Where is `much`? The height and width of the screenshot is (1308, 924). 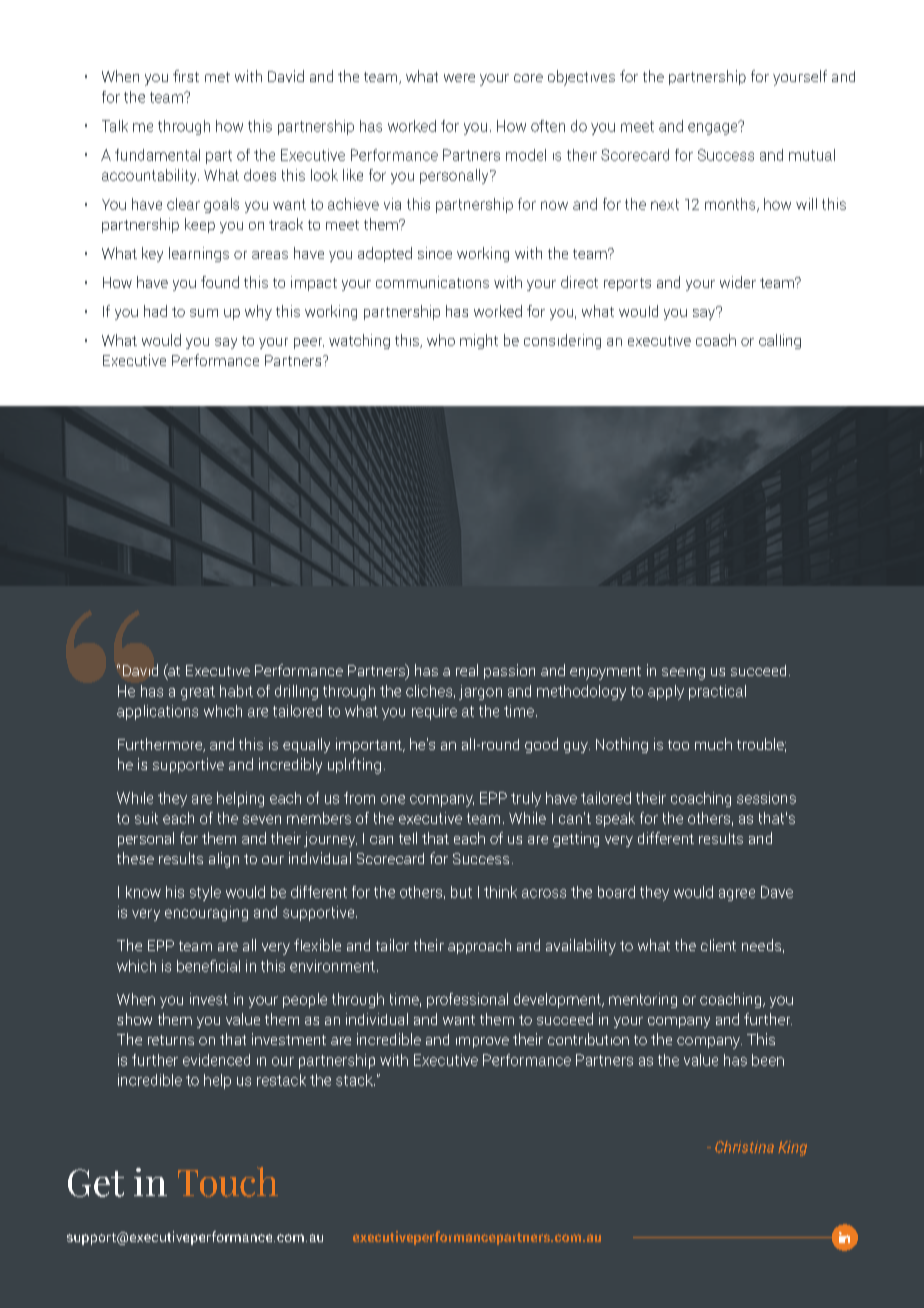
much is located at coordinates (713, 744).
